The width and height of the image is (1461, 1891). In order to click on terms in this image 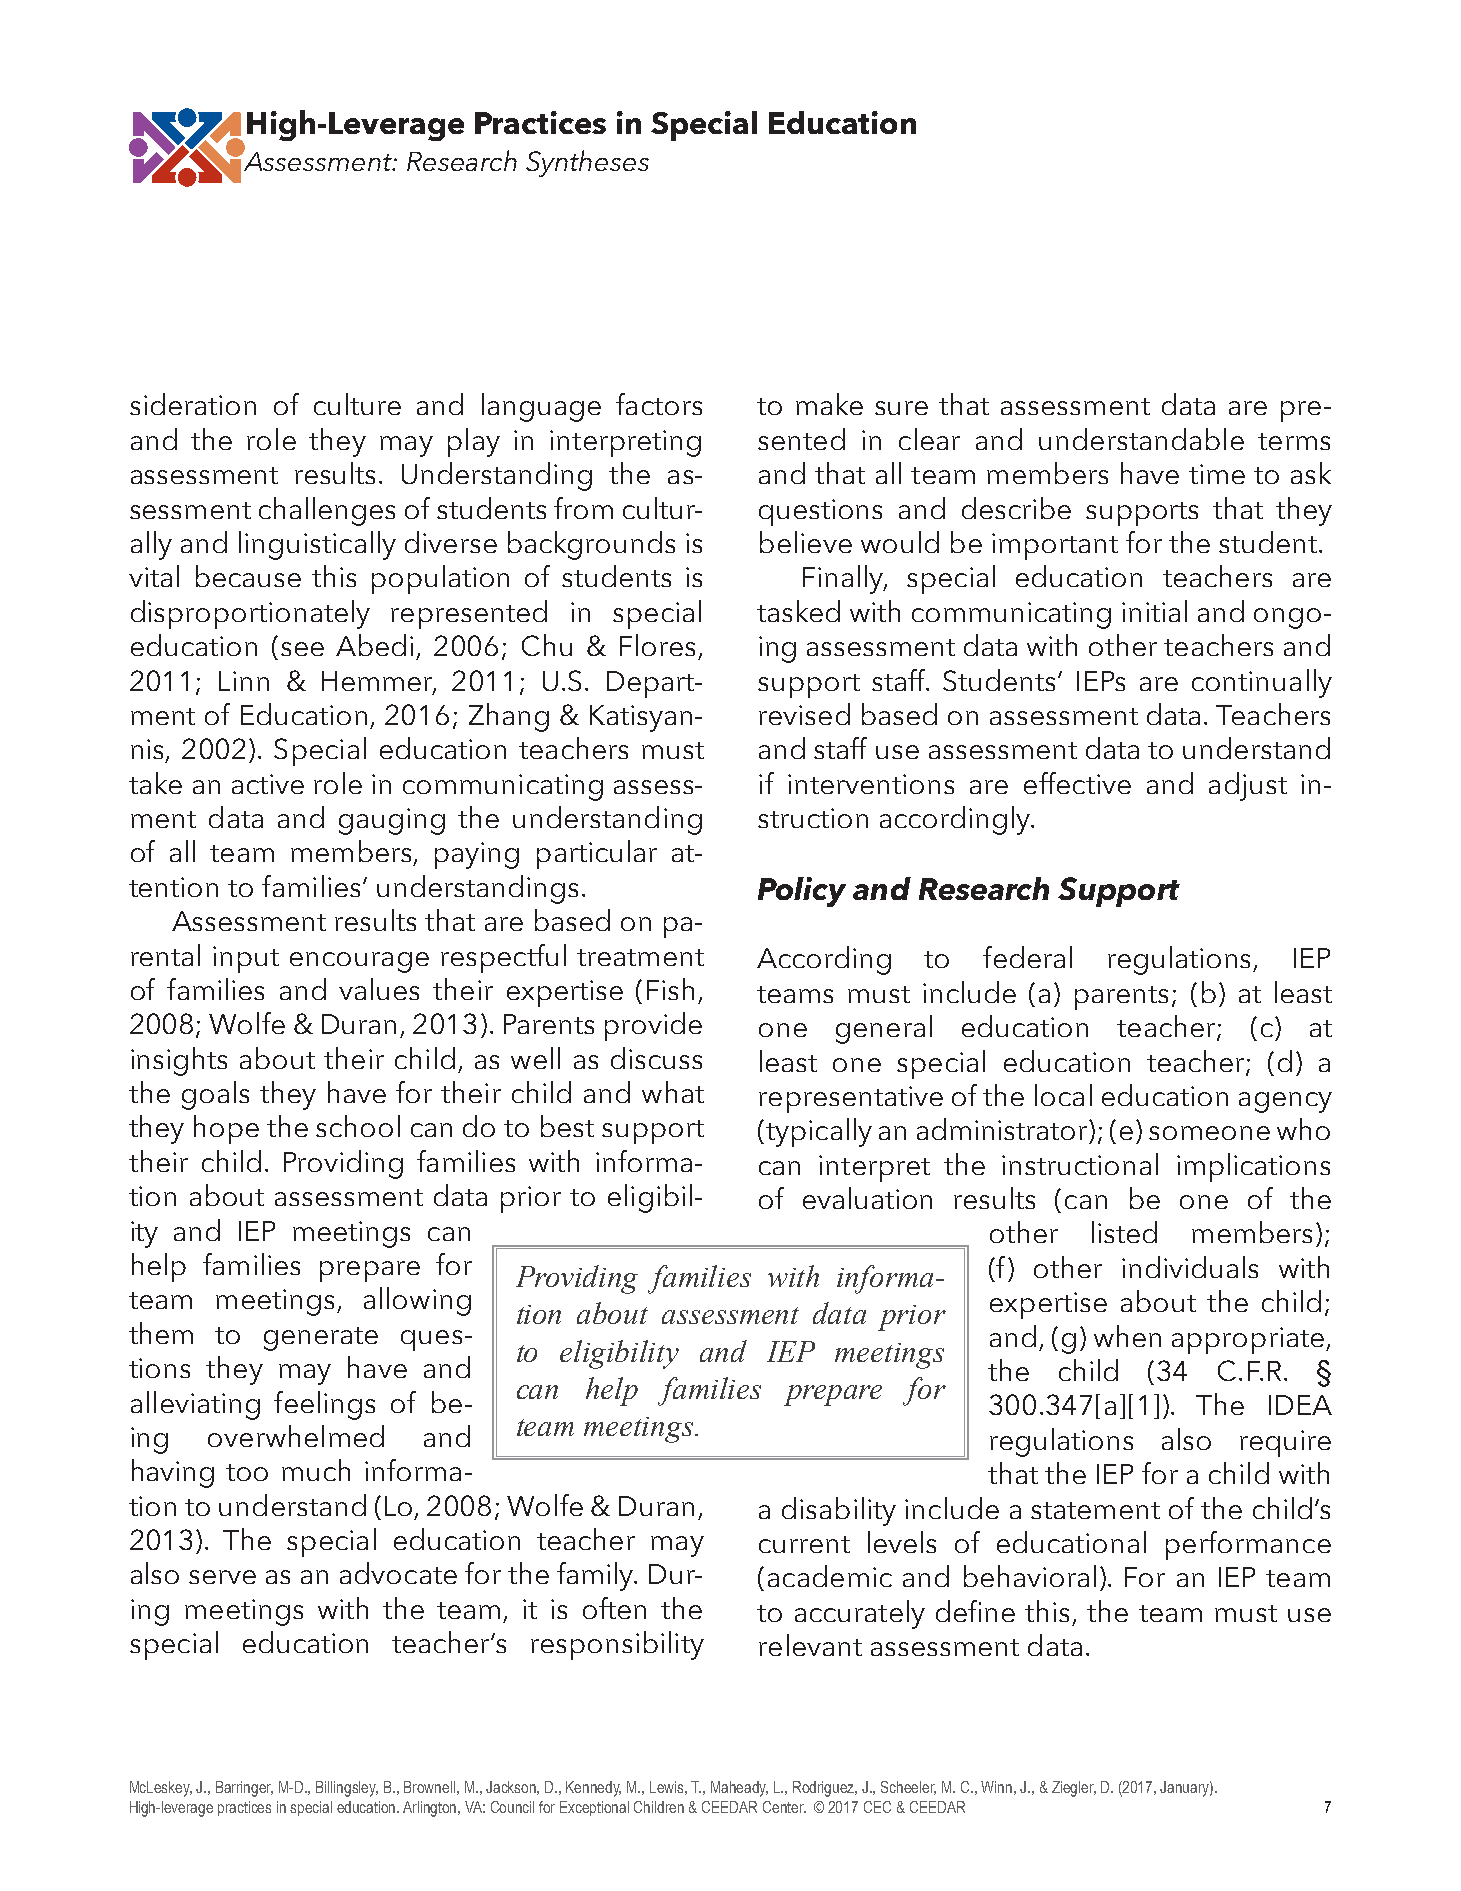, I will do `click(1294, 441)`.
